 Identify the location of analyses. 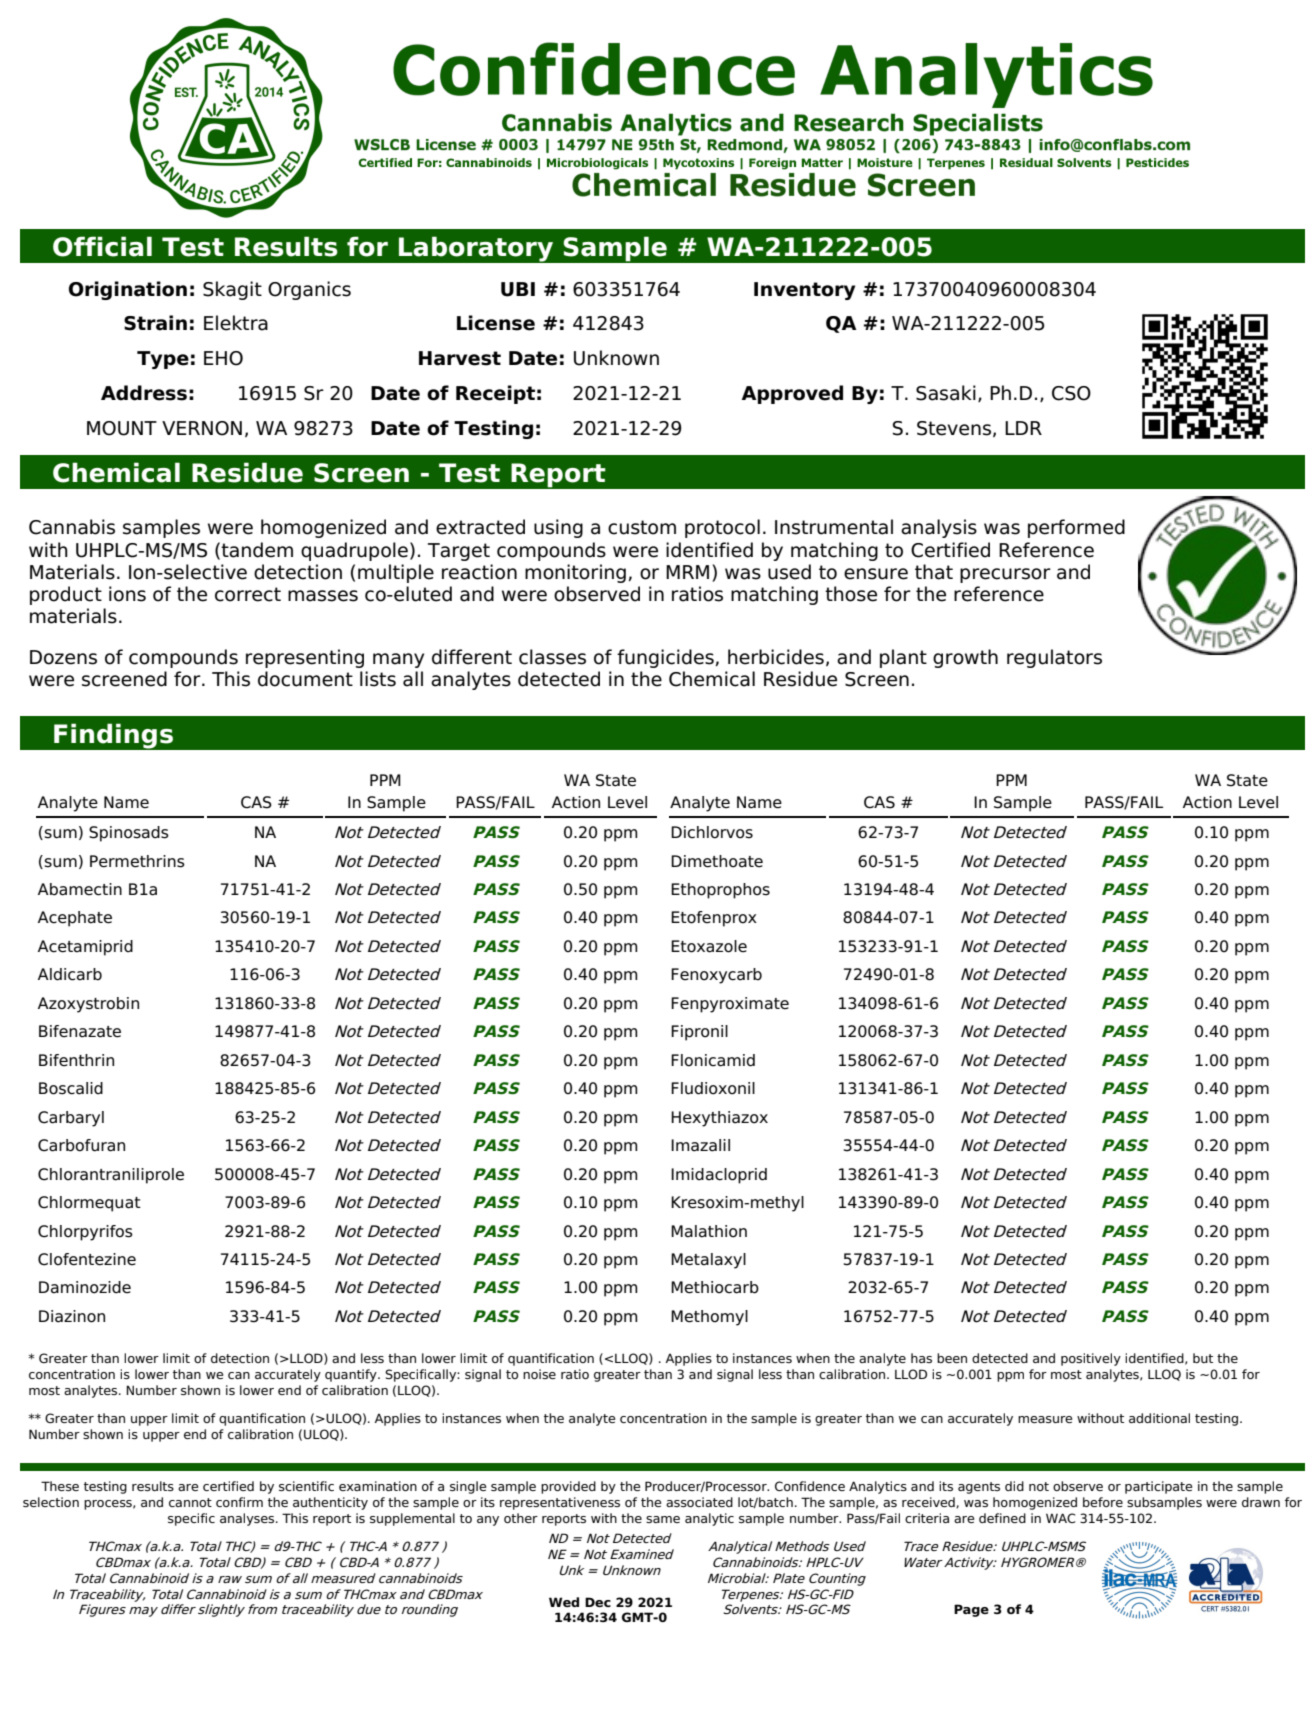
(248, 1519).
